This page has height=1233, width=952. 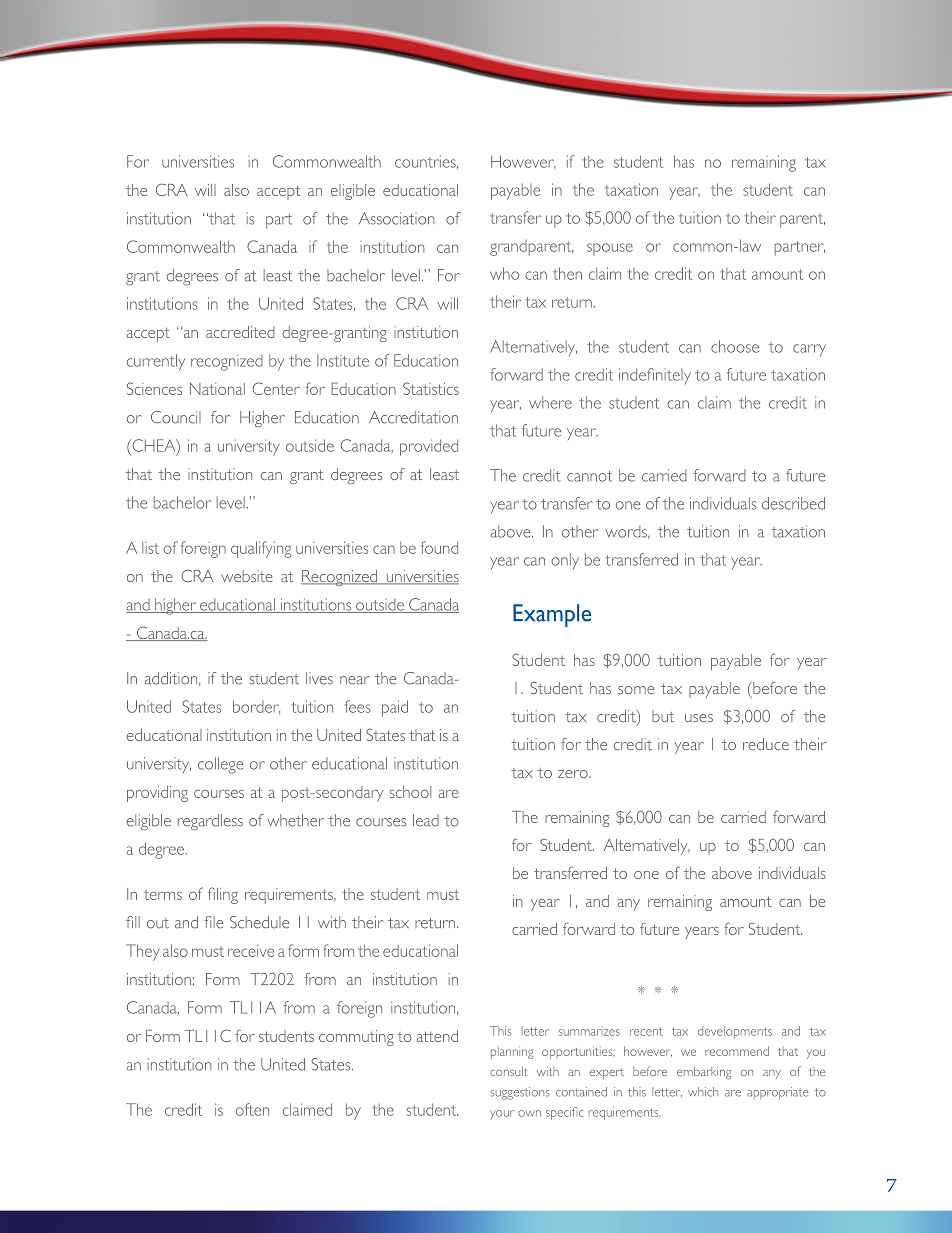 What do you see at coordinates (509, 1071) in the page?
I see `consult` at bounding box center [509, 1071].
